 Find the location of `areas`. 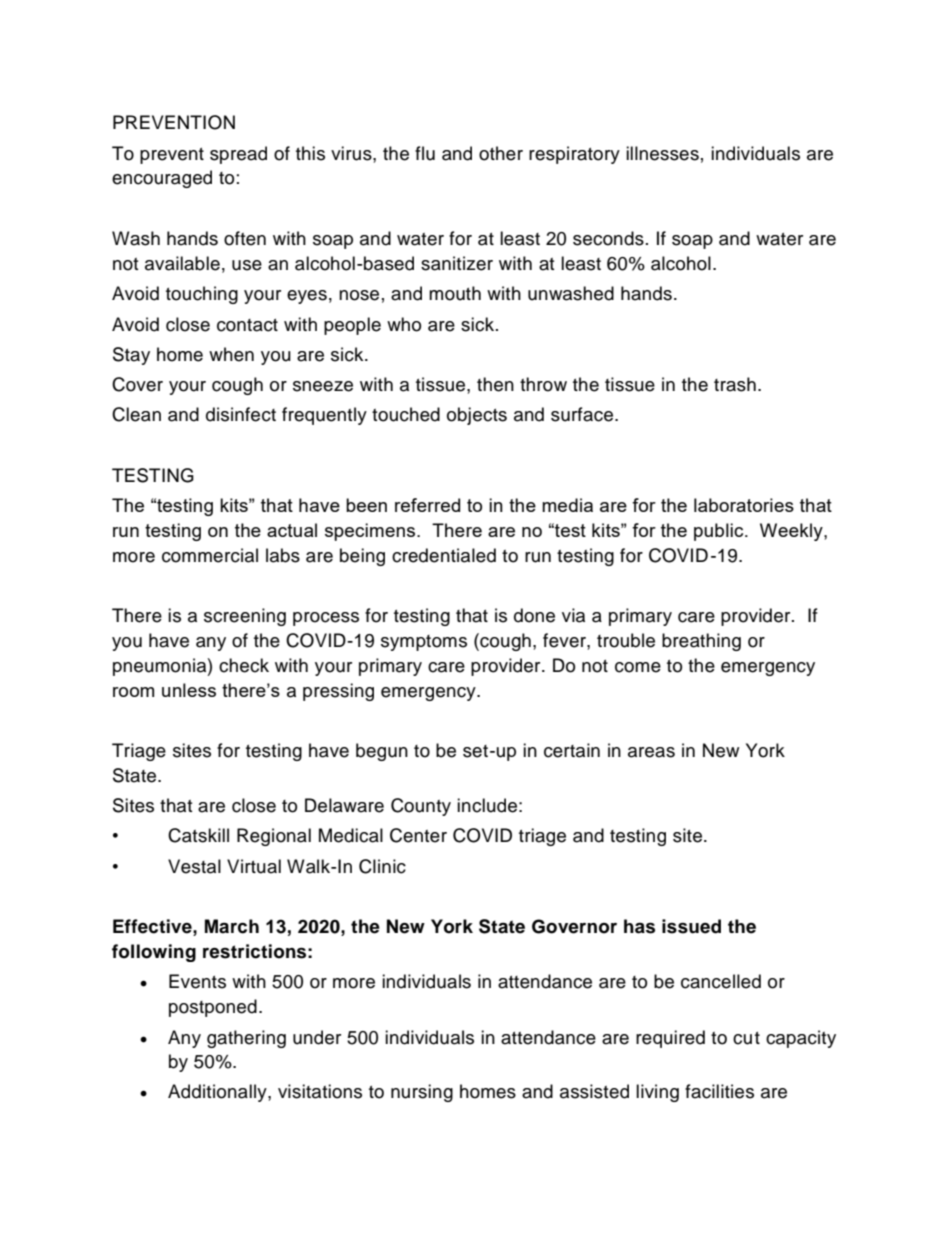

areas is located at coordinates (651, 752).
